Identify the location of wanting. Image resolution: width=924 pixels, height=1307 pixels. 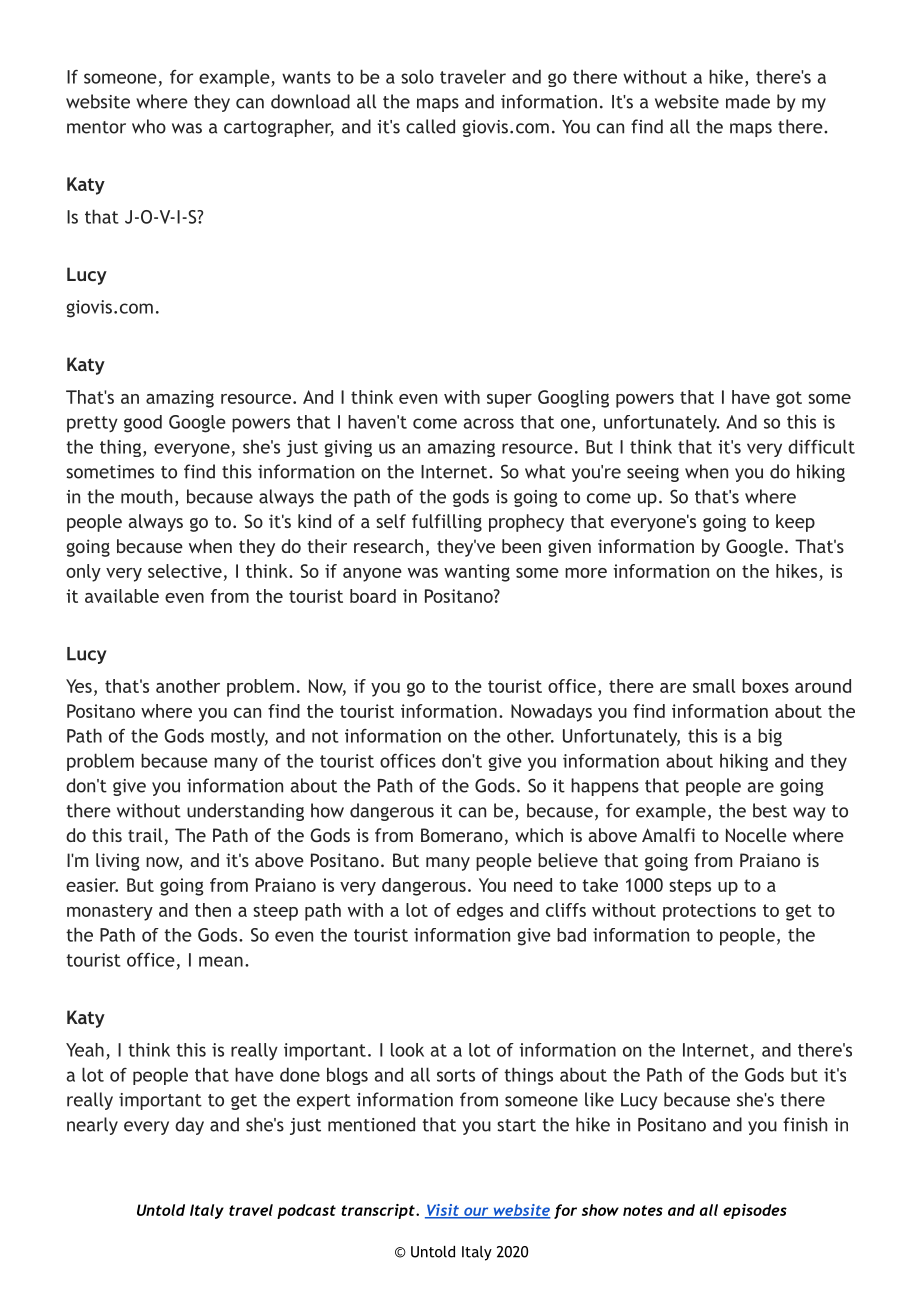
(477, 573).
